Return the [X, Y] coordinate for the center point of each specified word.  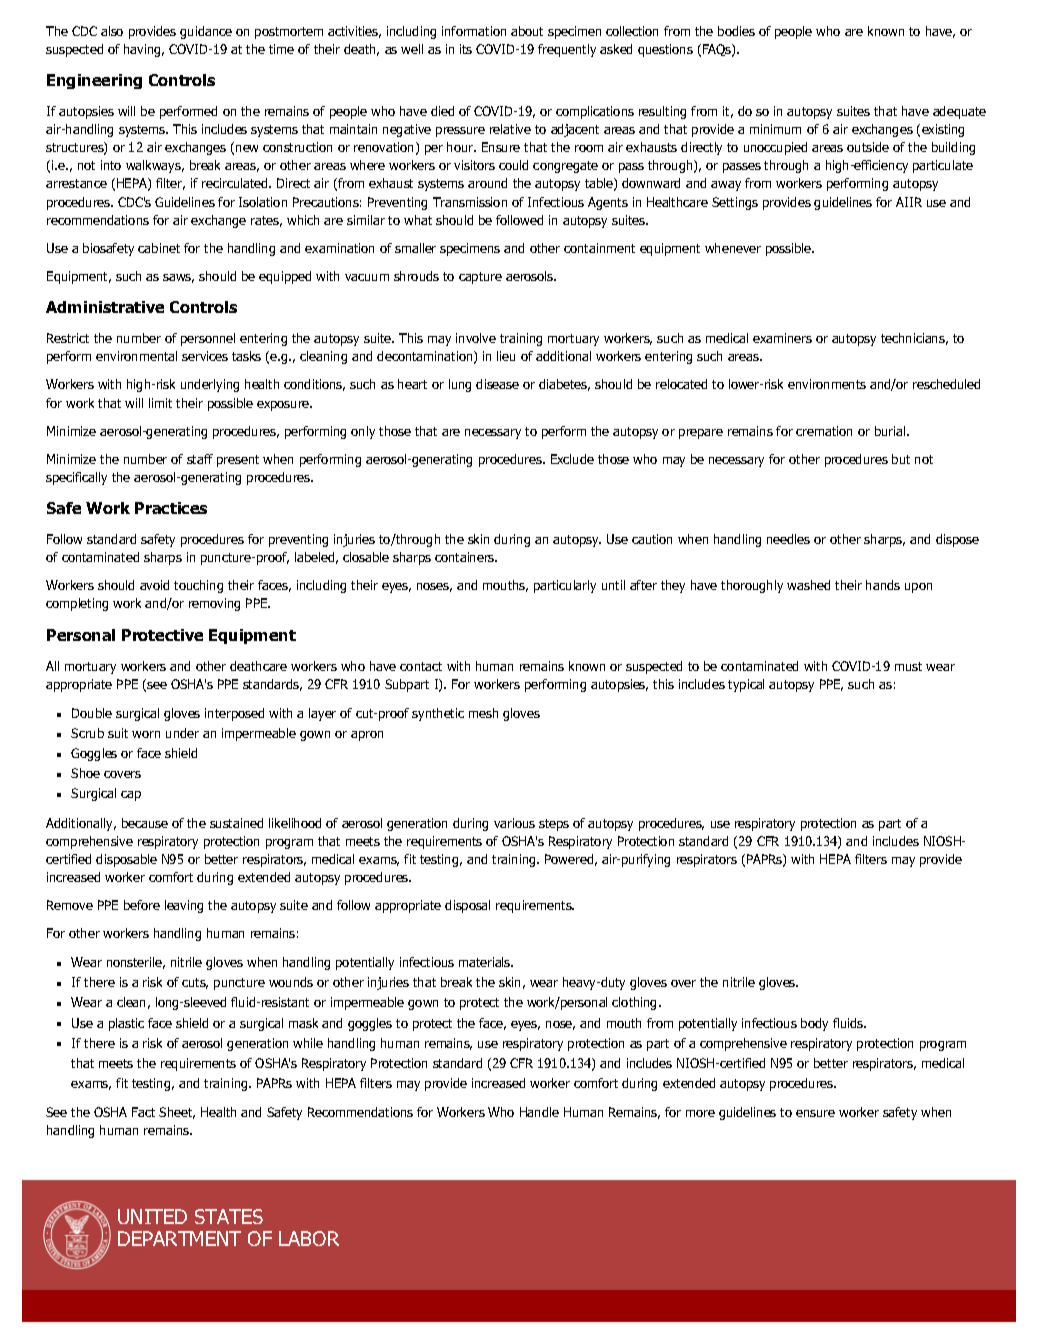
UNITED [152, 1216]
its [466, 49]
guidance [206, 32]
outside [868, 147]
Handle [539, 1112]
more [700, 1113]
